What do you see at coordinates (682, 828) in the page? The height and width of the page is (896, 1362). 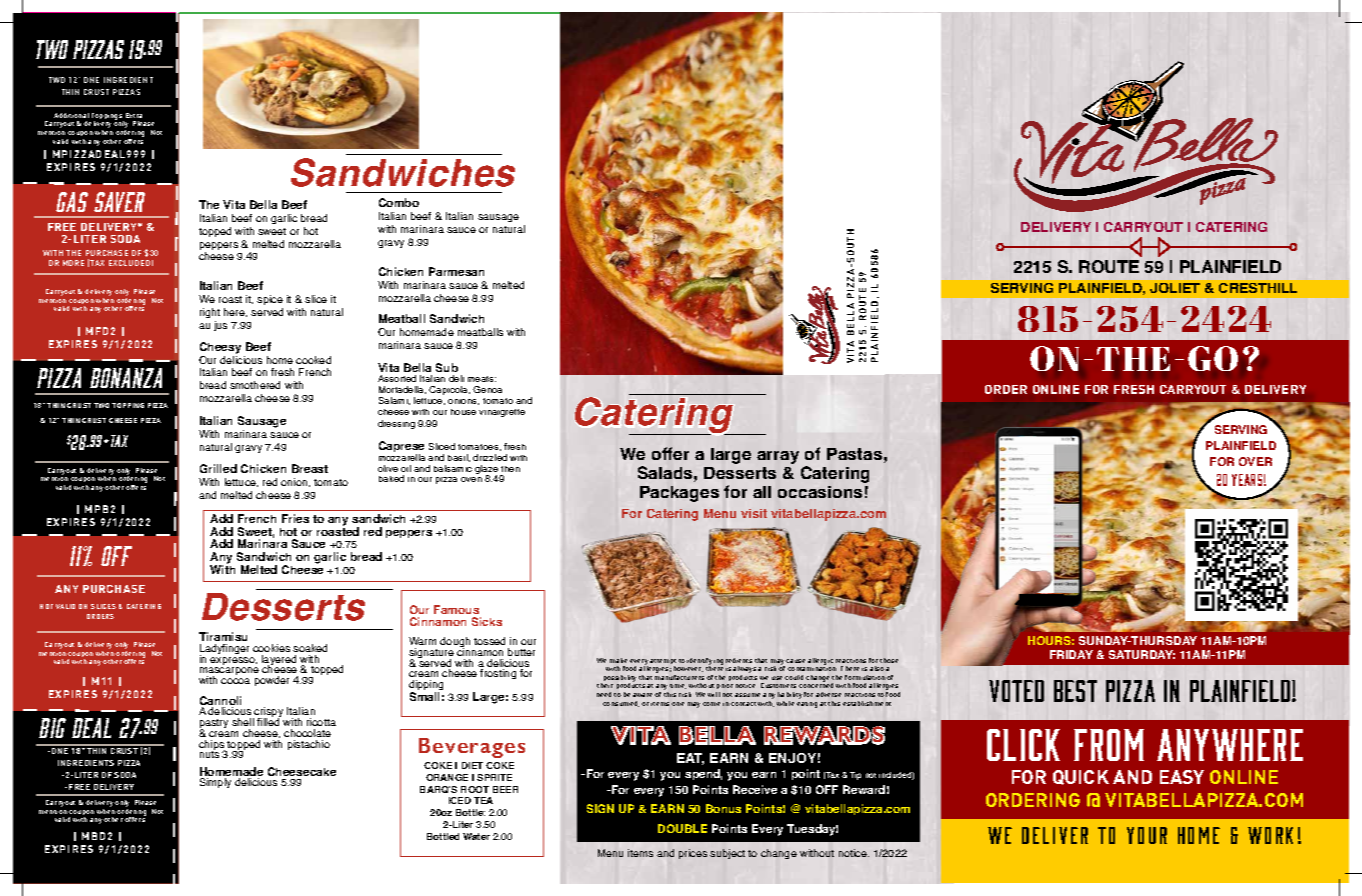 I see `DOUBLE` at bounding box center [682, 828].
